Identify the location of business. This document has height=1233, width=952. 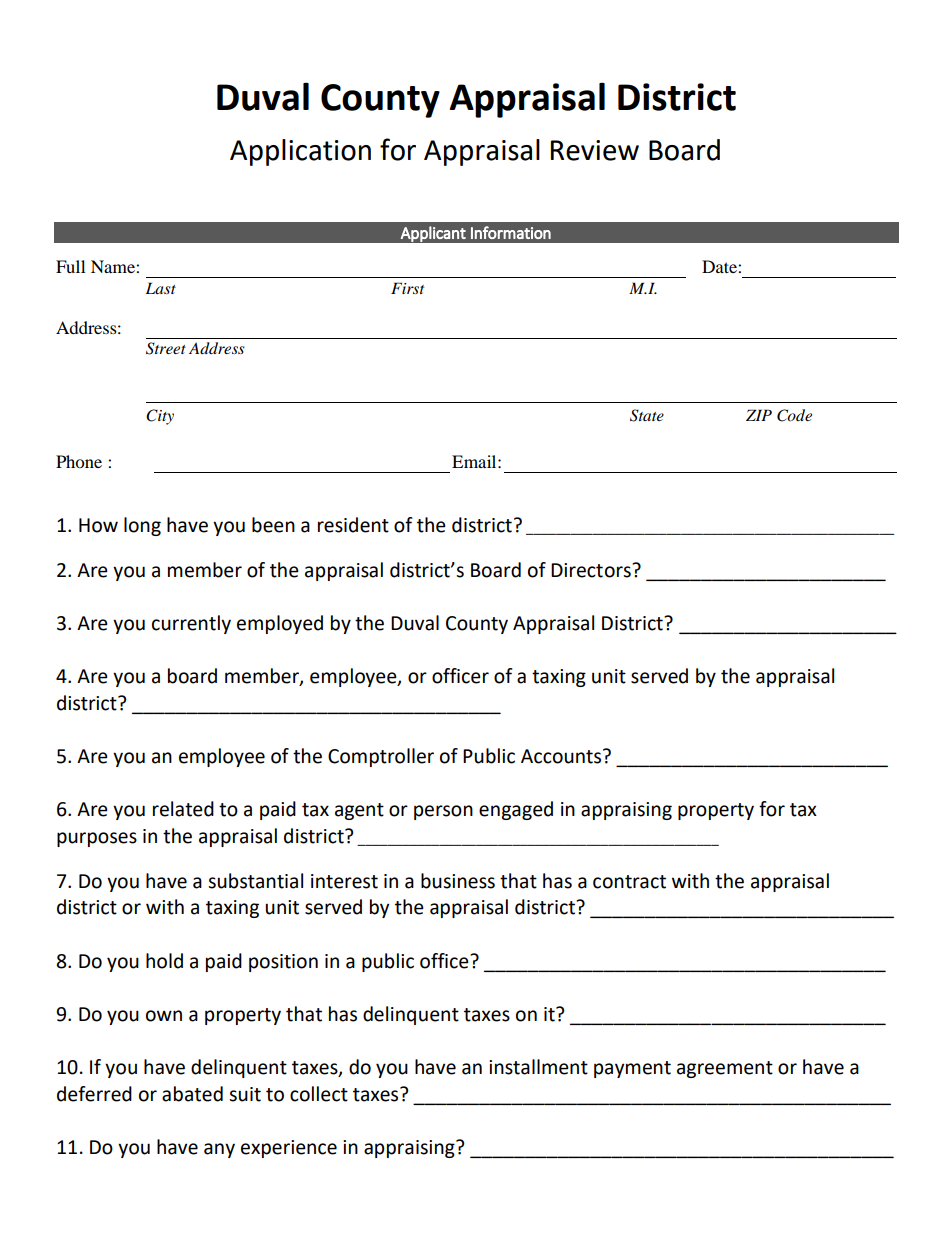
(458, 881).
